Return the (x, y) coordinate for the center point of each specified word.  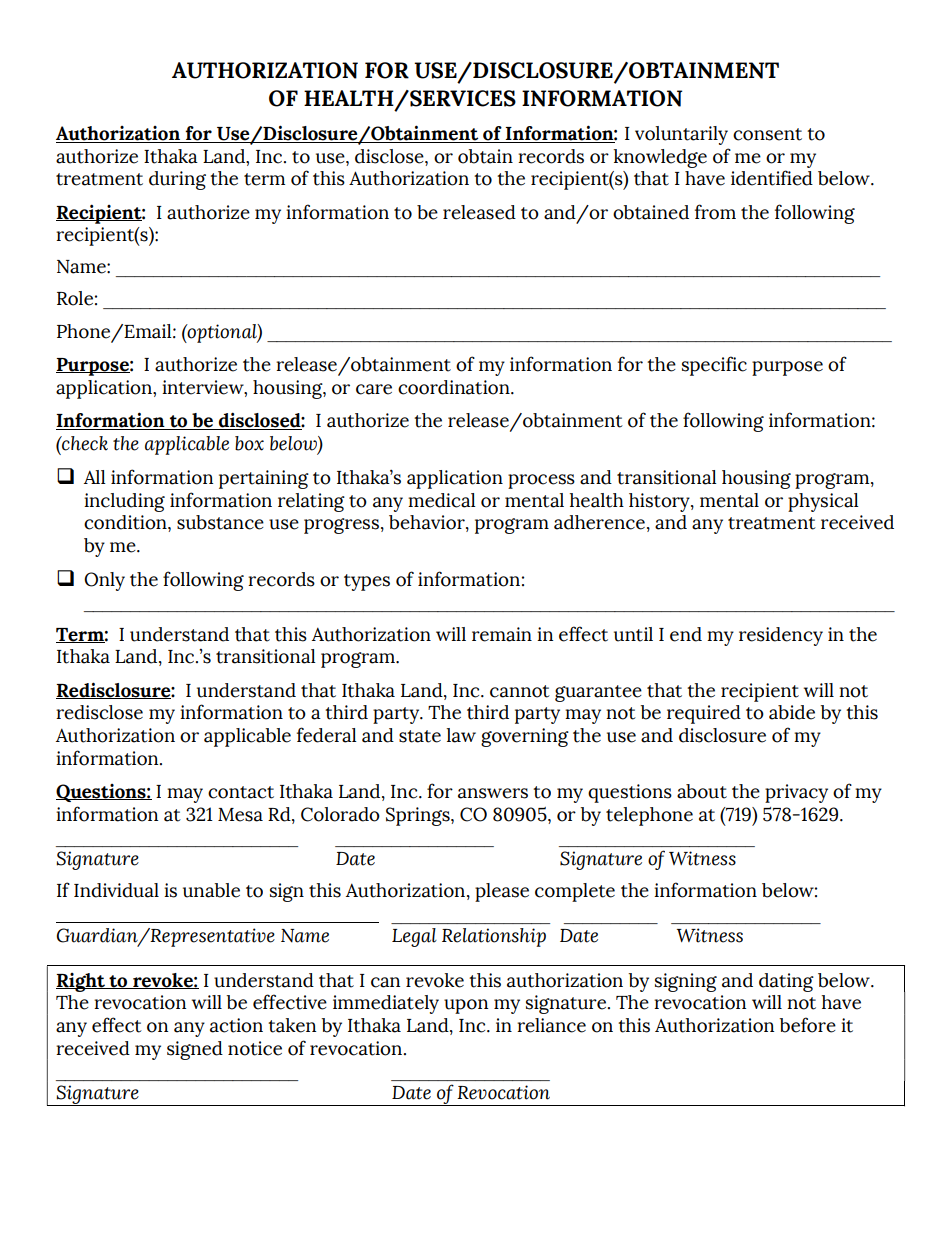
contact (241, 792)
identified (772, 178)
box (249, 443)
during (177, 180)
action (236, 1025)
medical (442, 500)
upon (466, 1006)
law (461, 735)
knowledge (660, 158)
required (704, 714)
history (660, 502)
